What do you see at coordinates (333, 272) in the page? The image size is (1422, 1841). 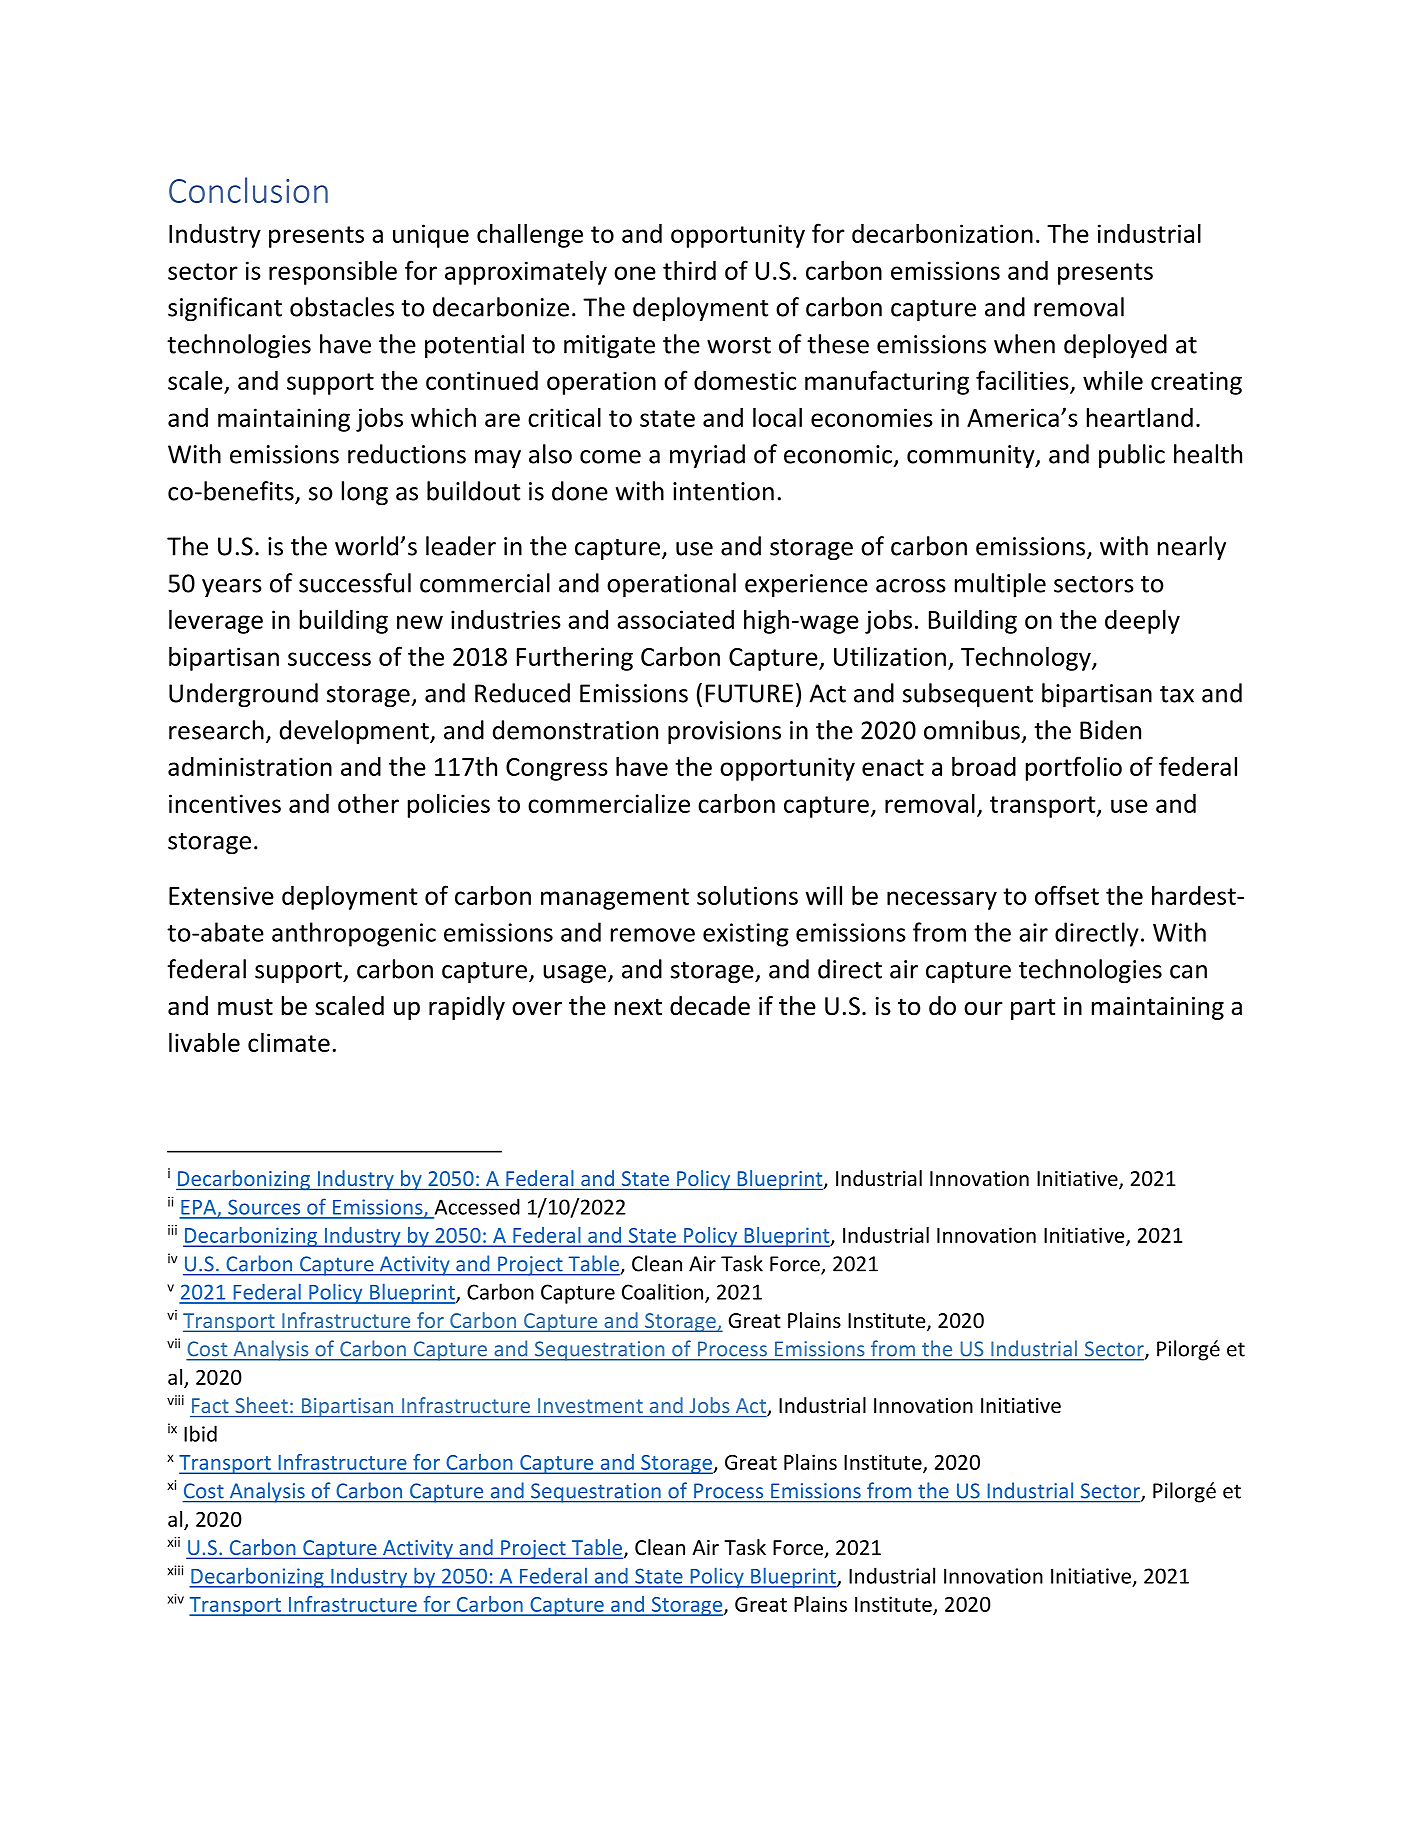 I see `responsible` at bounding box center [333, 272].
